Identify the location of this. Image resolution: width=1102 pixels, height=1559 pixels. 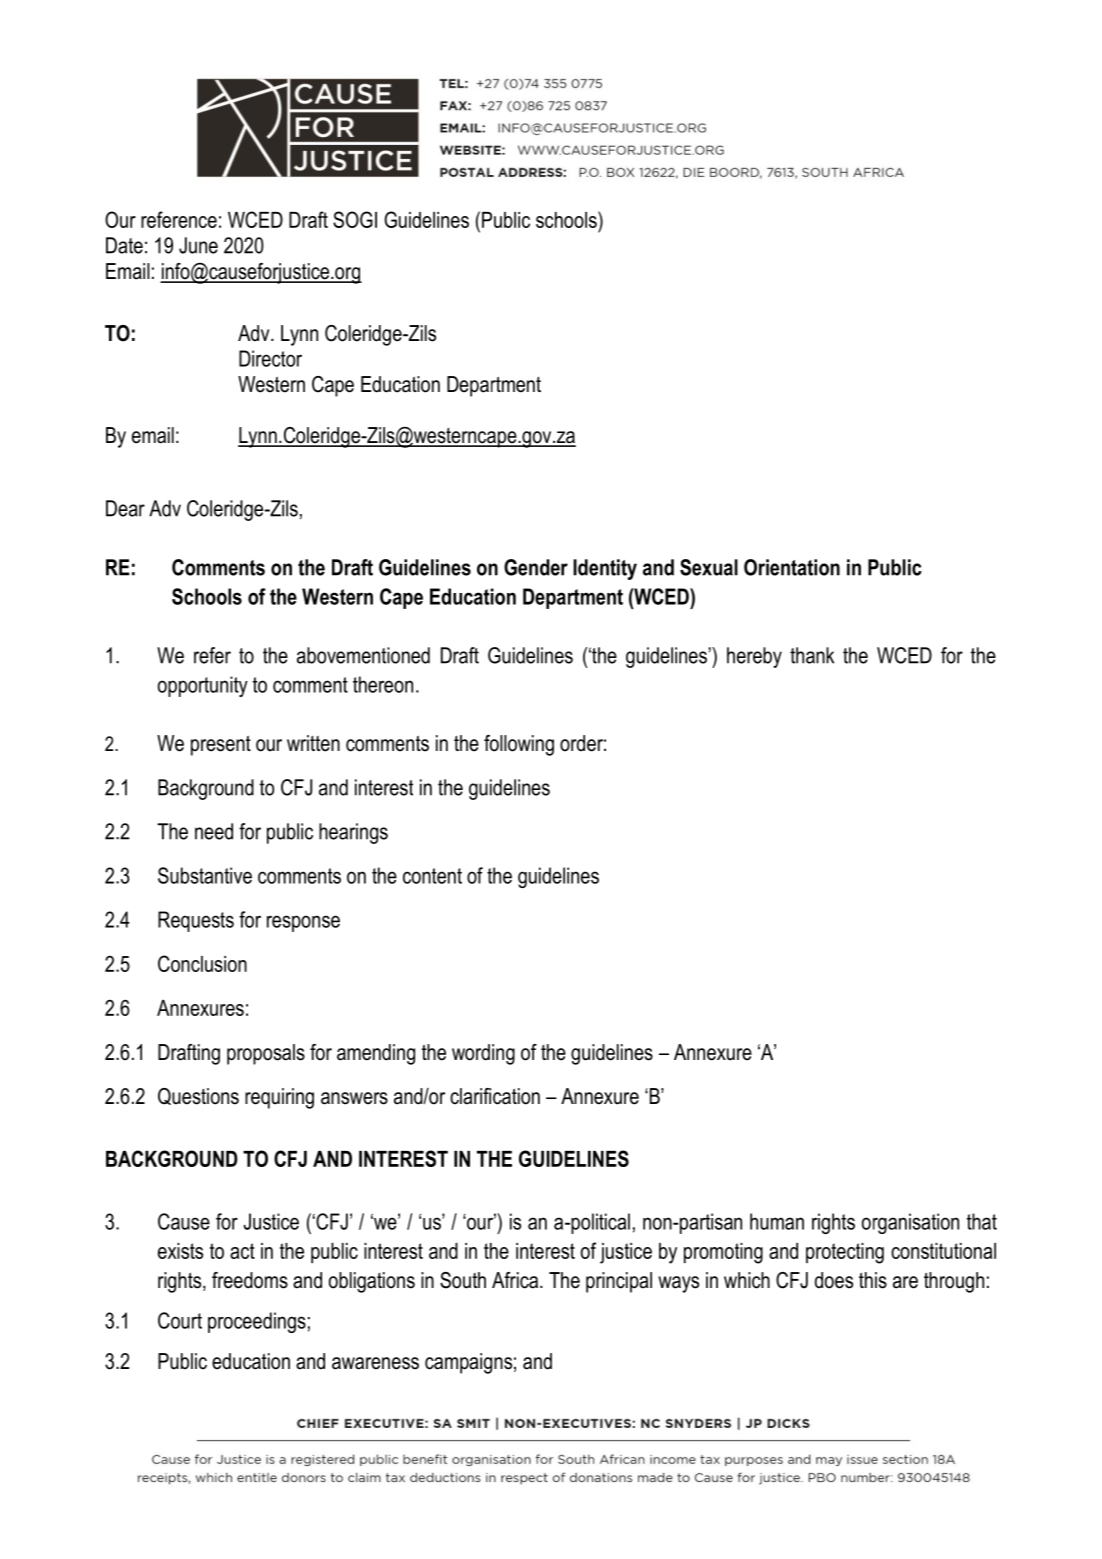
(873, 1280).
